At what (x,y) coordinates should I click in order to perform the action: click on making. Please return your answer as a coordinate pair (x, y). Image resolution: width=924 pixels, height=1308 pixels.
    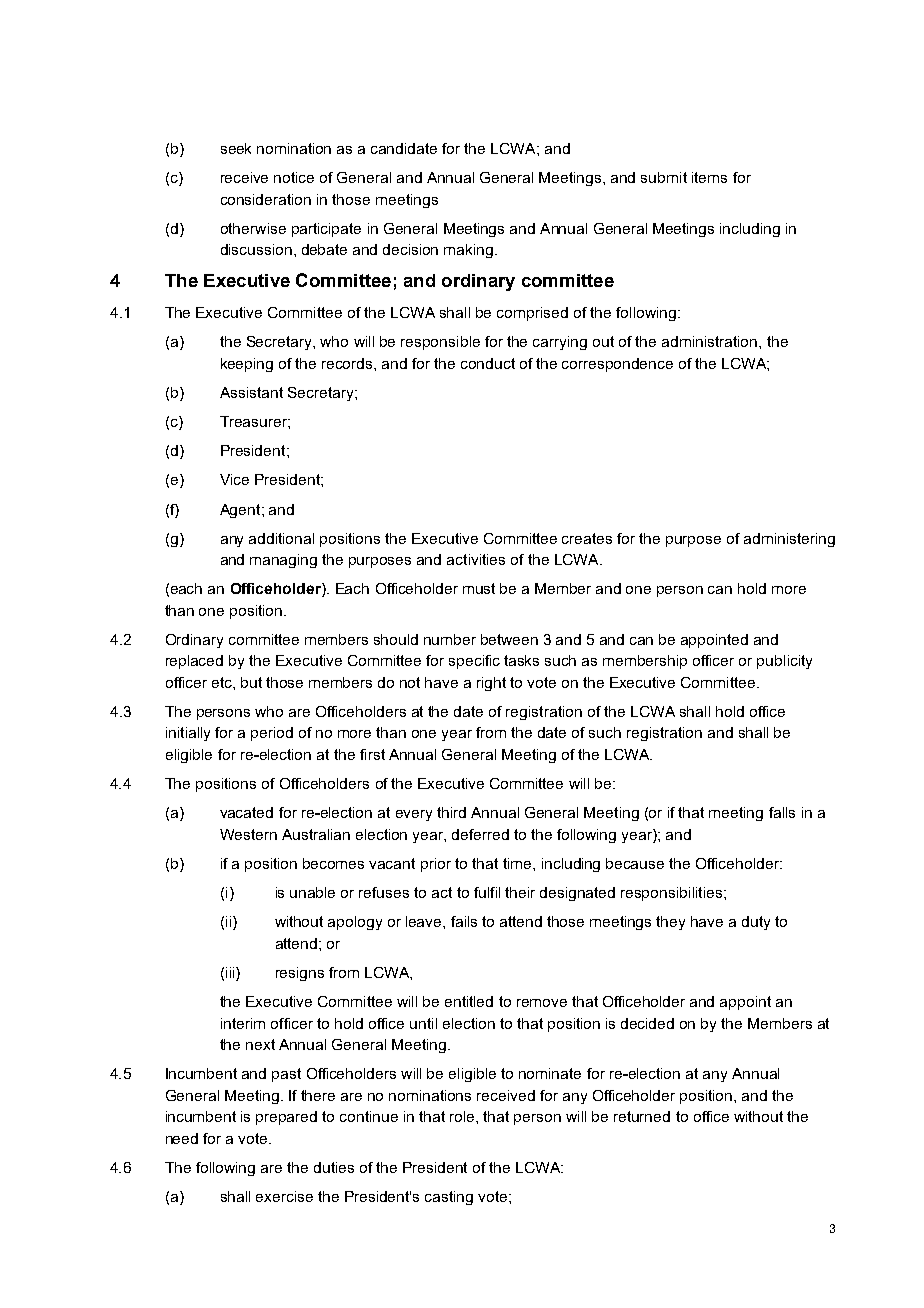
    Looking at the image, I should click on (470, 251).
